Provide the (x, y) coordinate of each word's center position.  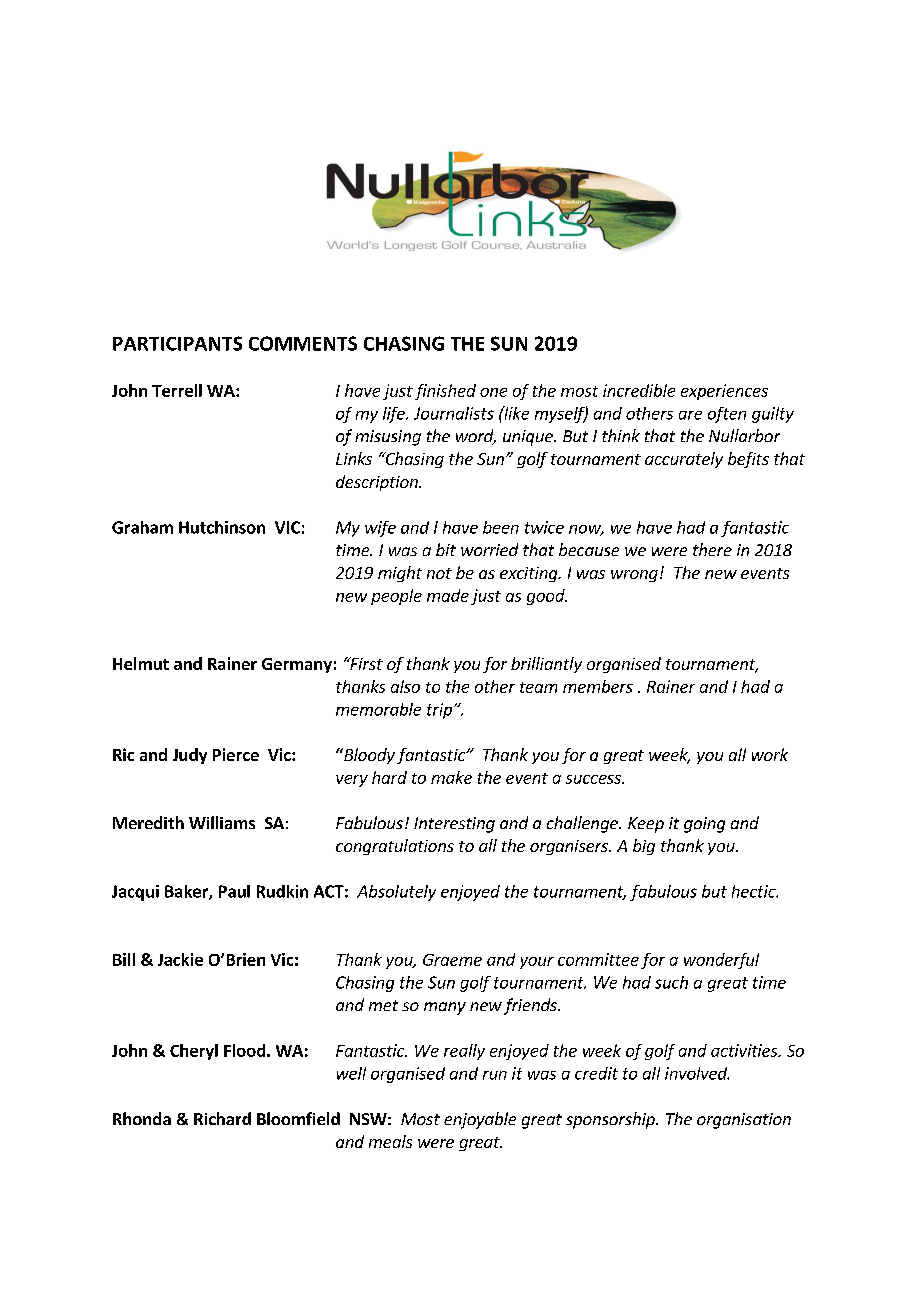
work (770, 754)
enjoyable (480, 1120)
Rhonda (142, 1118)
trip (439, 711)
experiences (724, 392)
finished (445, 392)
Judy (190, 756)
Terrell (177, 390)
